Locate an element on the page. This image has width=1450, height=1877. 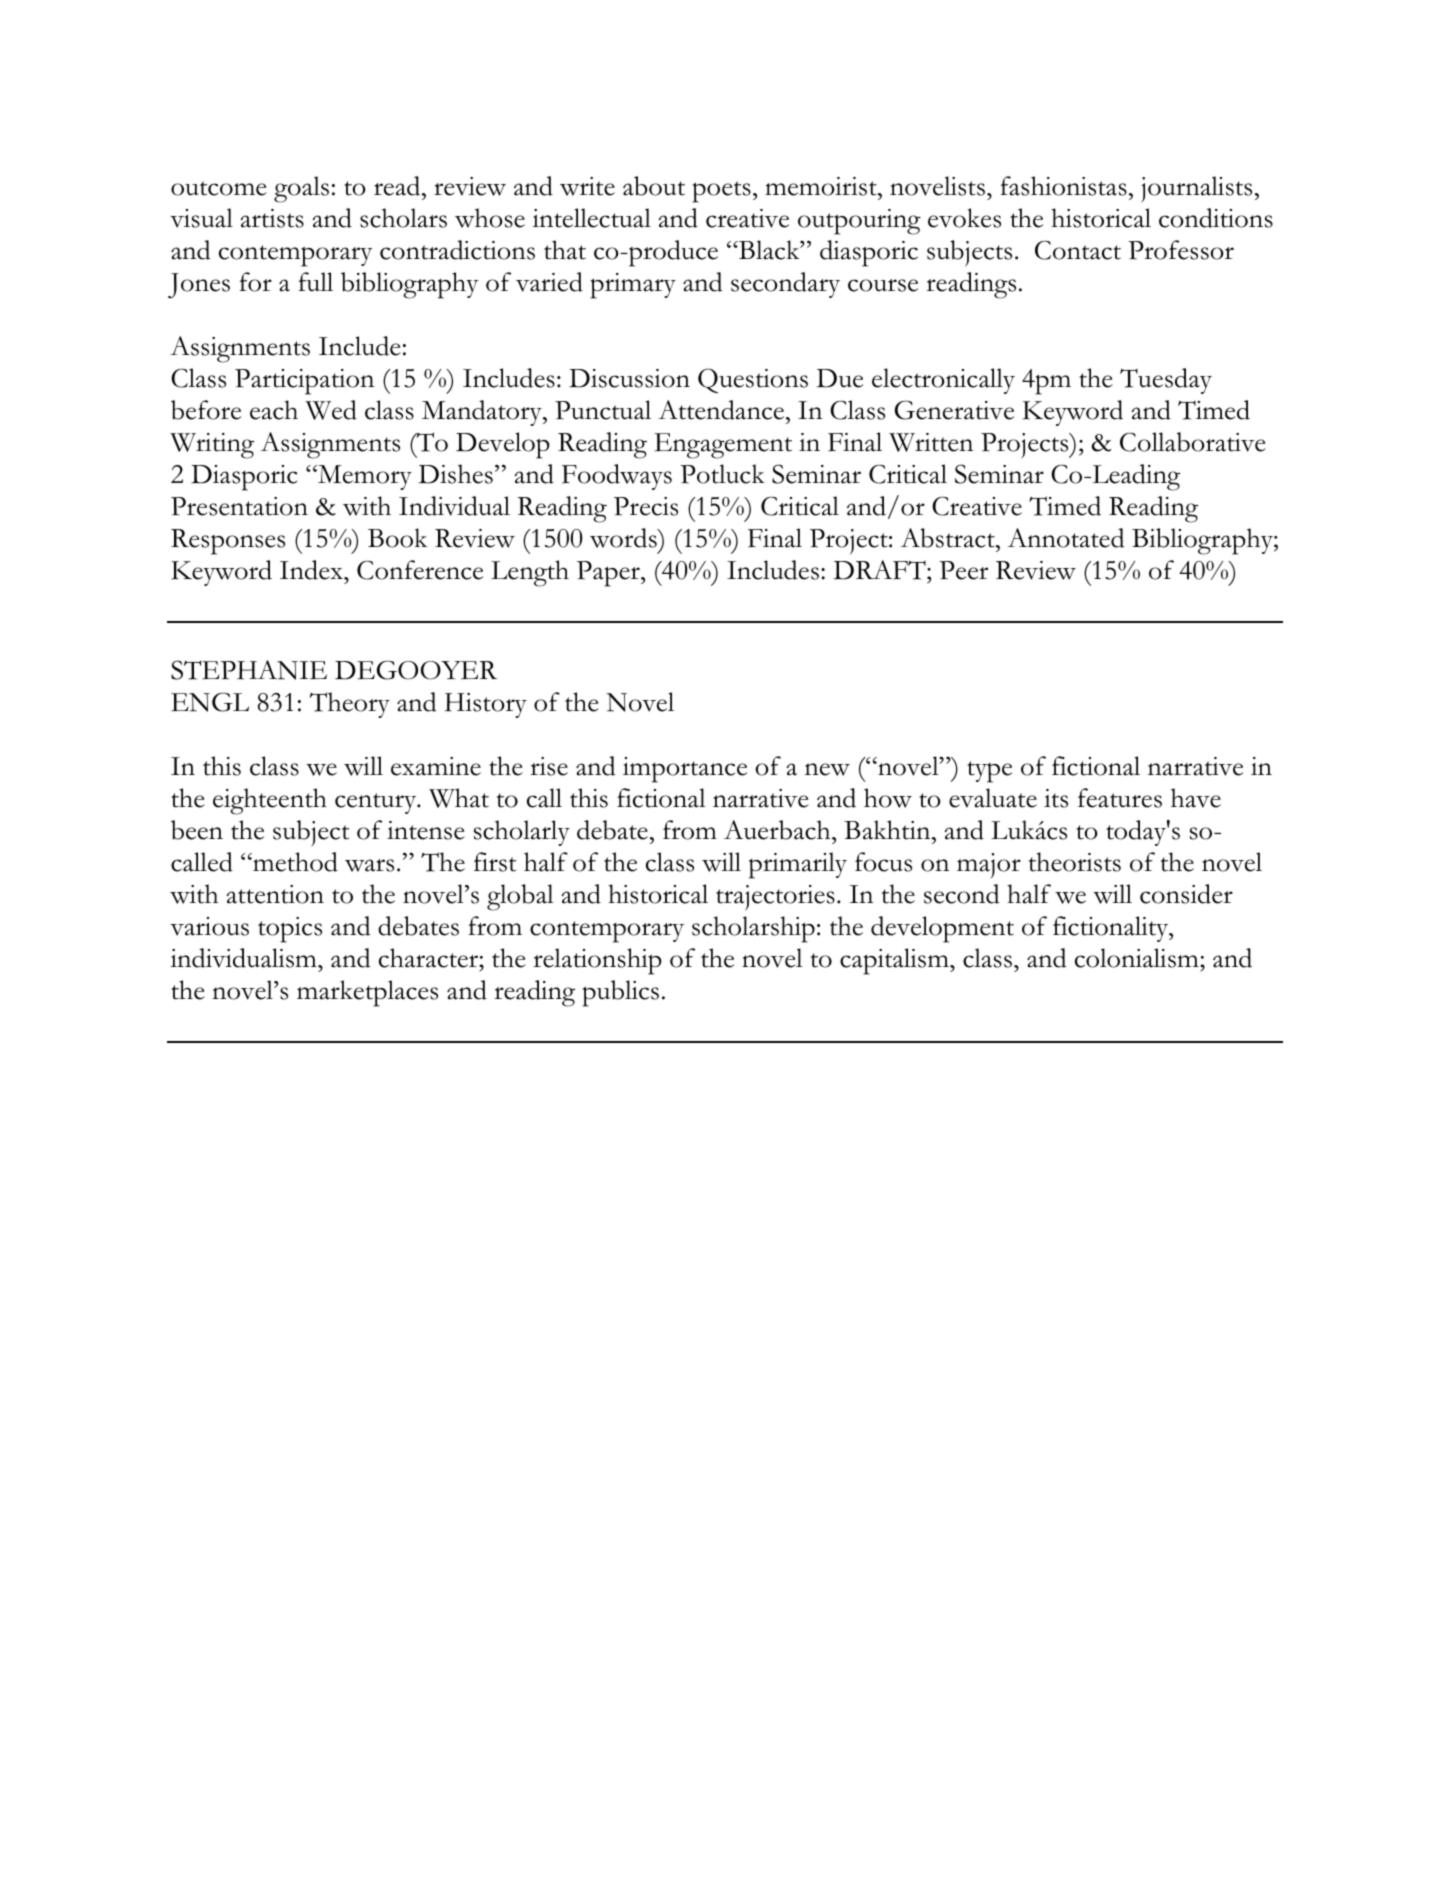
Wed is located at coordinates (331, 410).
